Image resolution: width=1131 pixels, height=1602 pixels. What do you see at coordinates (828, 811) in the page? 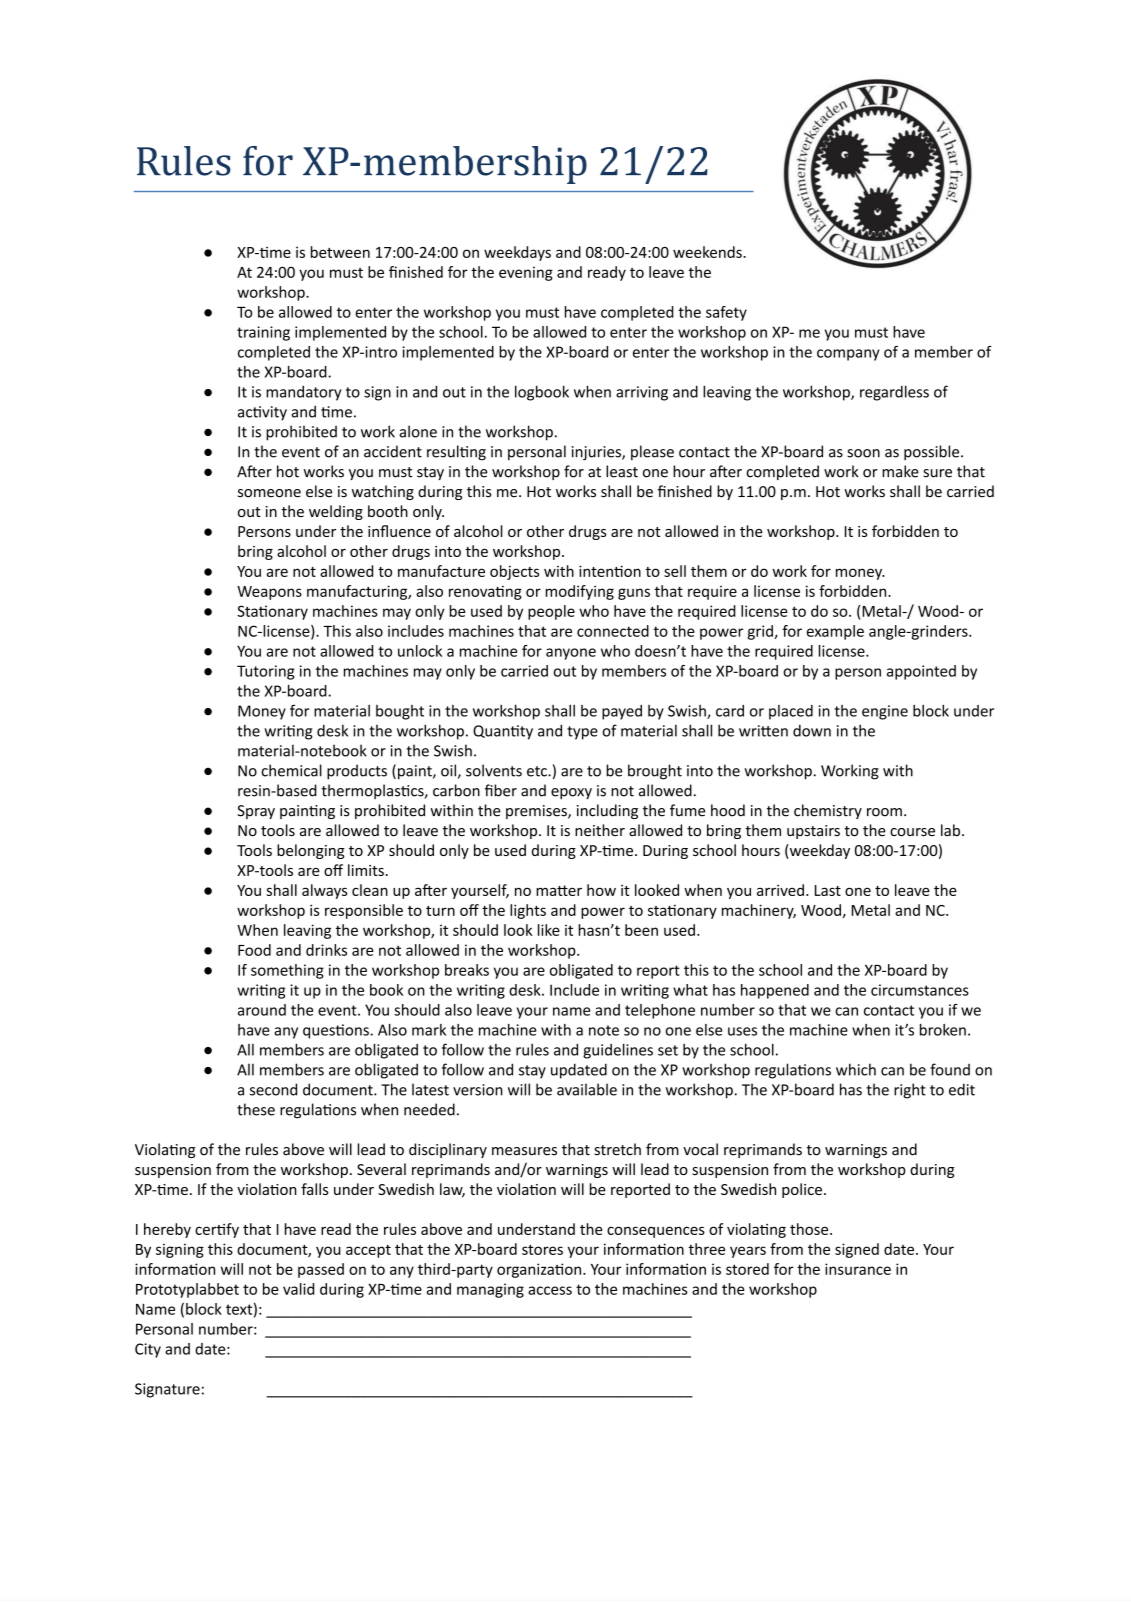
I see `chemistry` at bounding box center [828, 811].
